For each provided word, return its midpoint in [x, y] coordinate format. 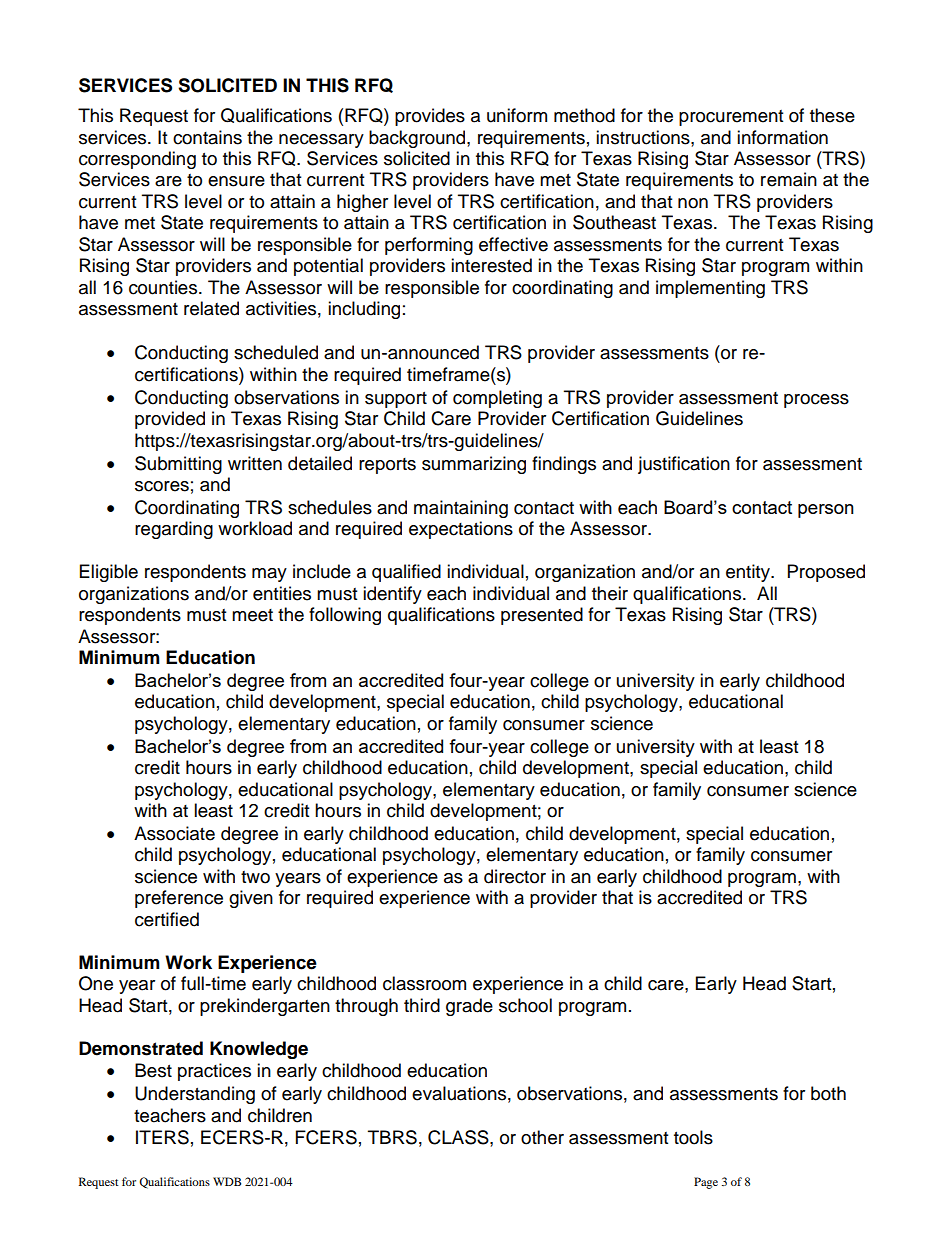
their [610, 593]
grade [469, 1007]
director [515, 876]
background [418, 139]
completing [497, 399]
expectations [461, 530]
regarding [174, 530]
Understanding [195, 1095]
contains [207, 137]
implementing [710, 289]
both [828, 1093]
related [211, 308]
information [782, 137]
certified [167, 919]
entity [749, 573]
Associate [174, 833]
